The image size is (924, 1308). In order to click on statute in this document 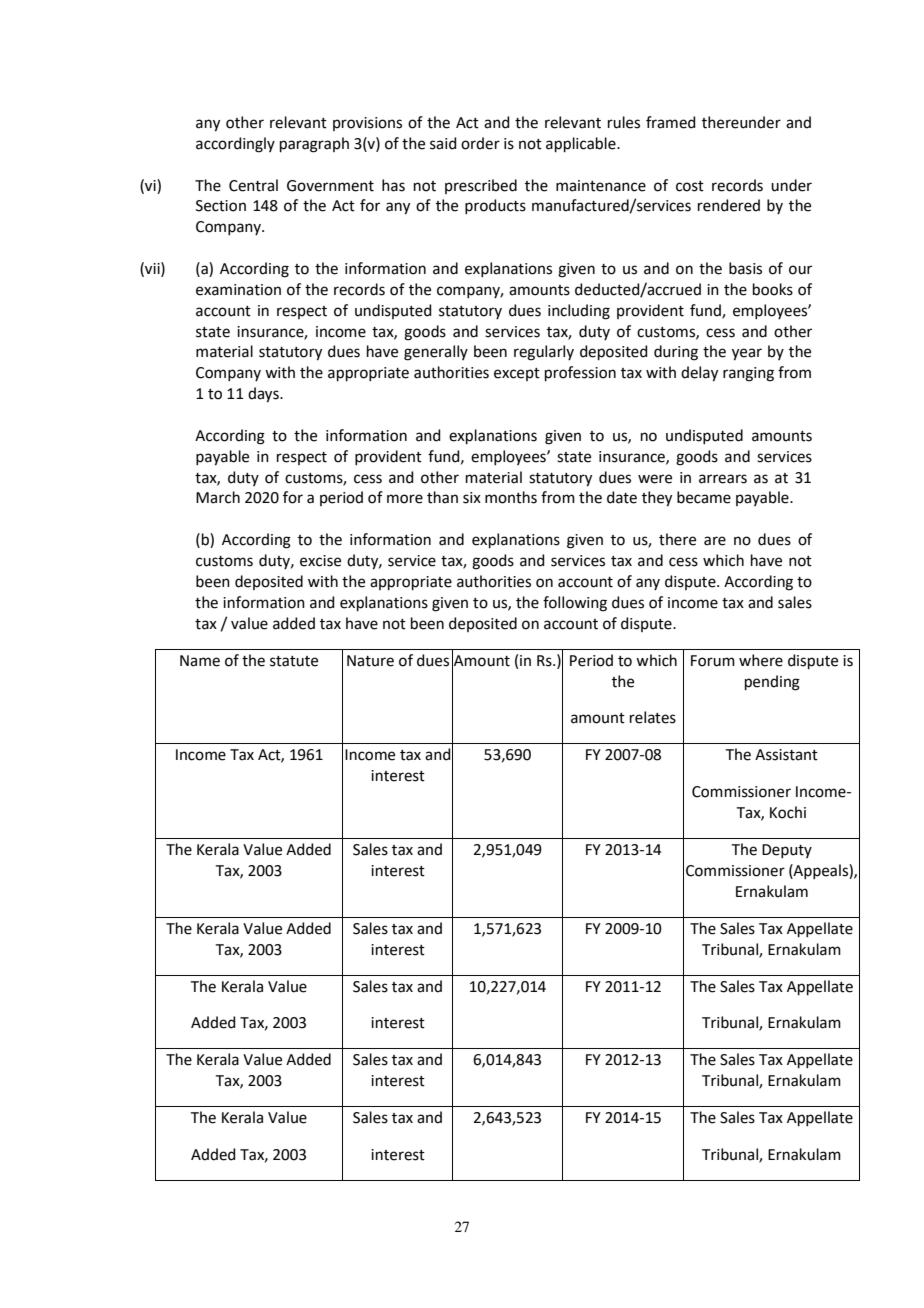, I will do `click(294, 661)`.
